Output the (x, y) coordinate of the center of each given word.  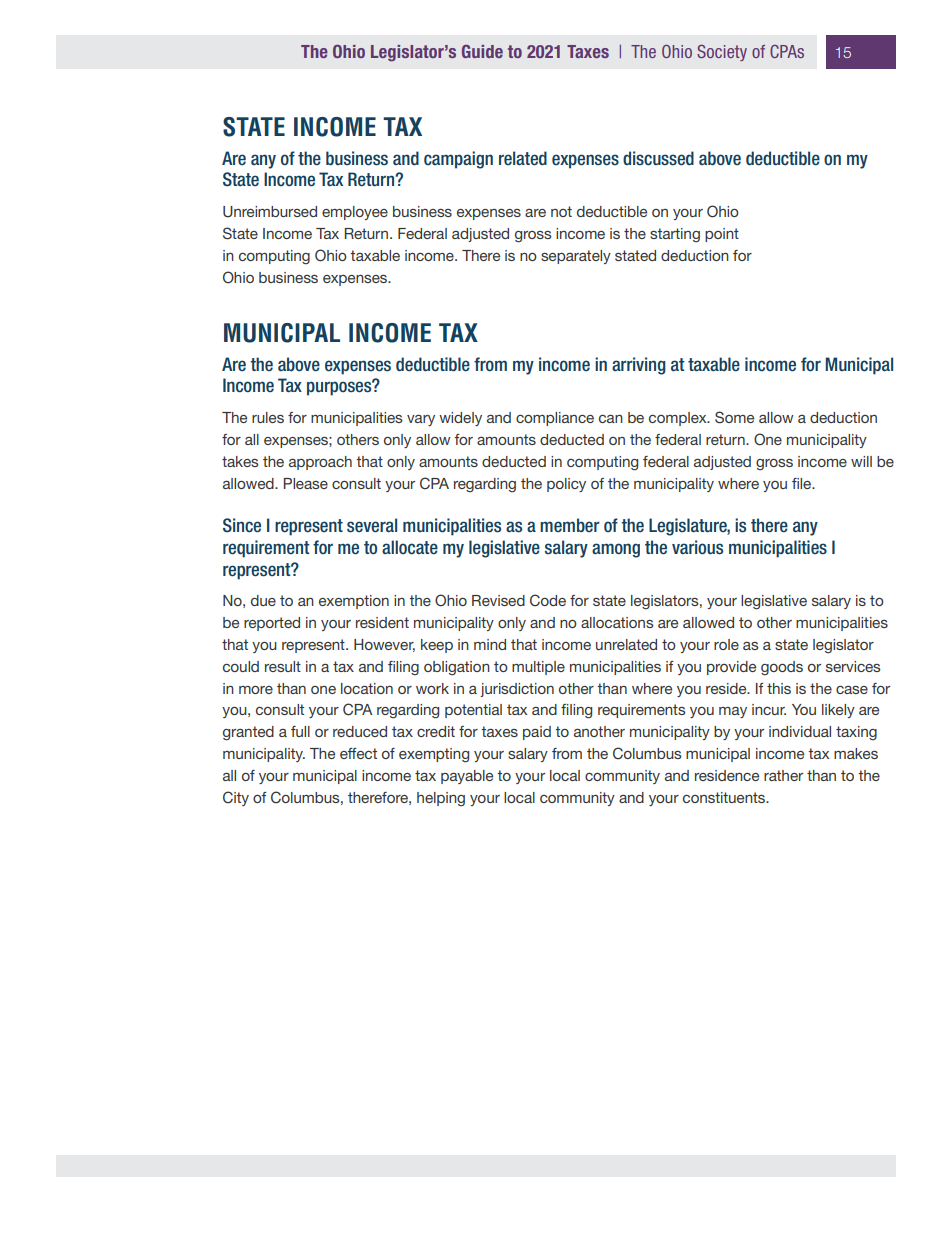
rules (268, 417)
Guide (482, 51)
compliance (555, 419)
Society (722, 53)
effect (358, 753)
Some (734, 417)
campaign (458, 160)
